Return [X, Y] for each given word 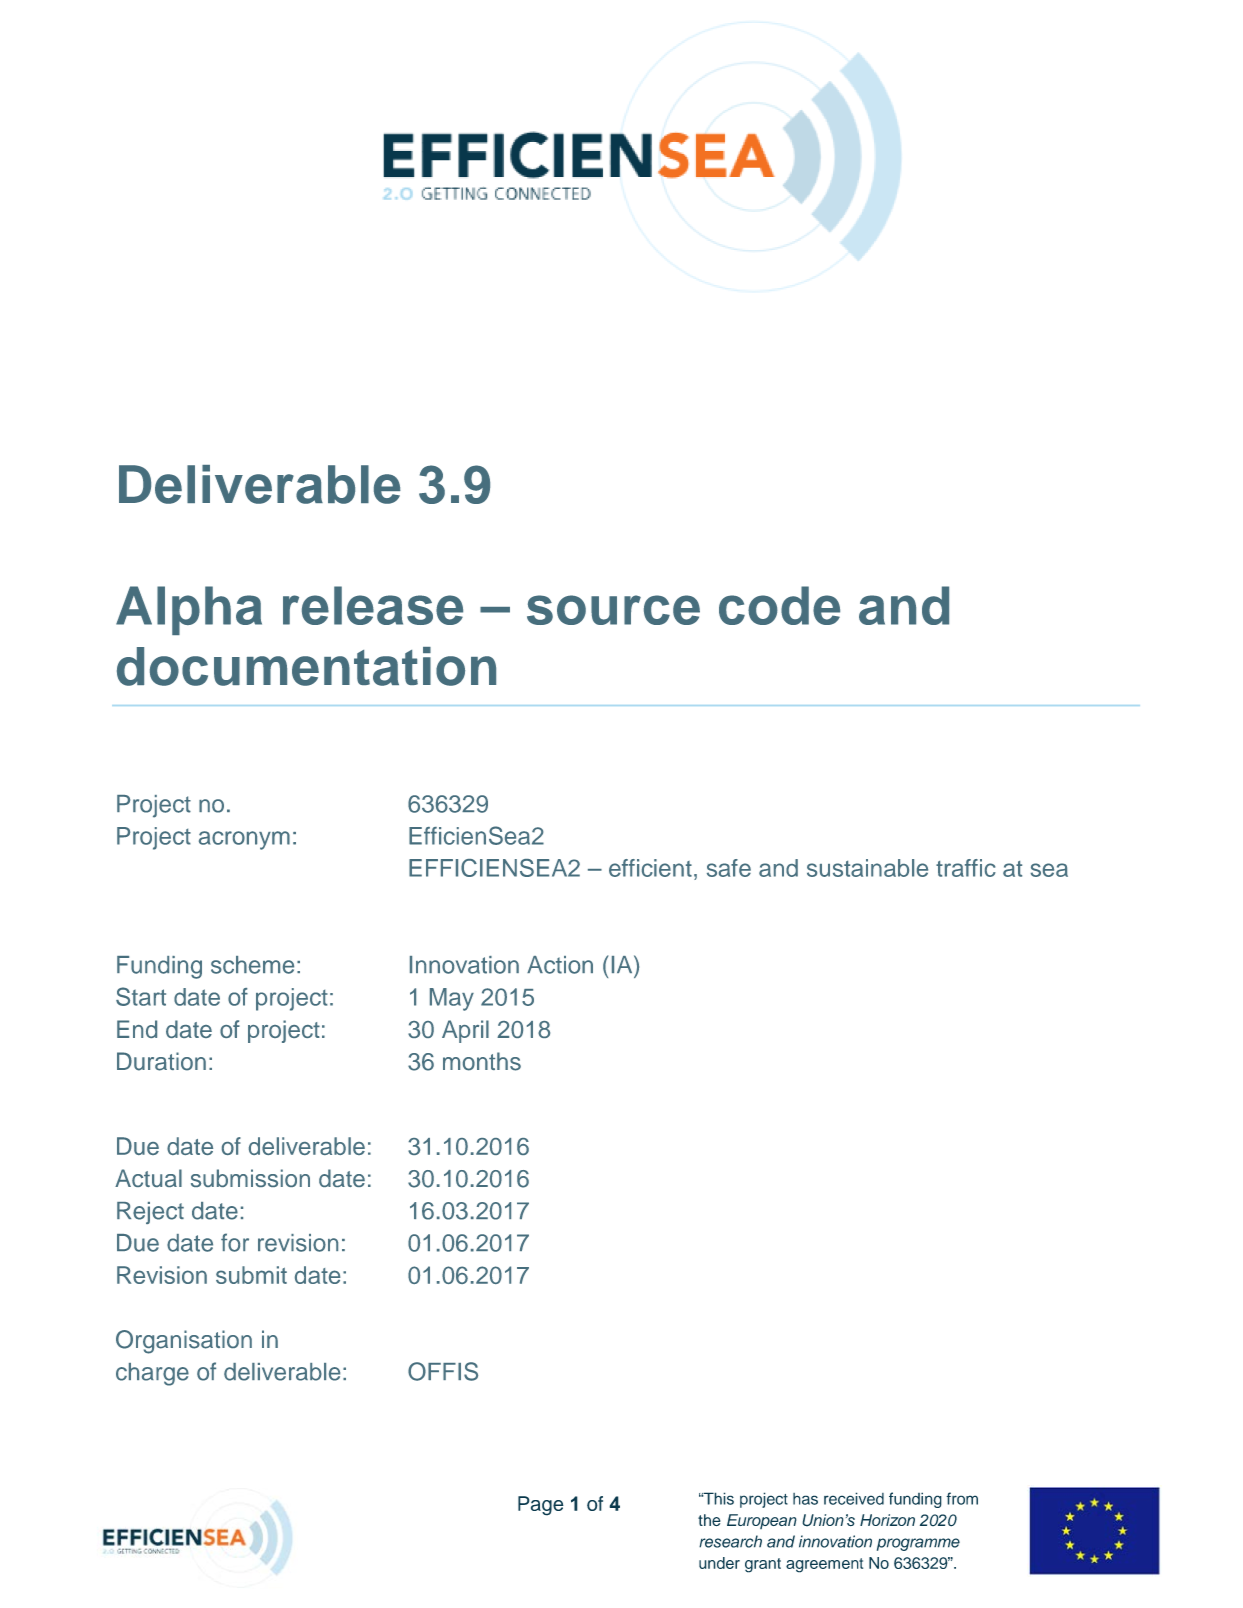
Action [560, 965]
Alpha [189, 610]
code [779, 605]
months [482, 1061]
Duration [161, 1061]
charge [152, 1374]
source [613, 610]
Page [541, 1506]
